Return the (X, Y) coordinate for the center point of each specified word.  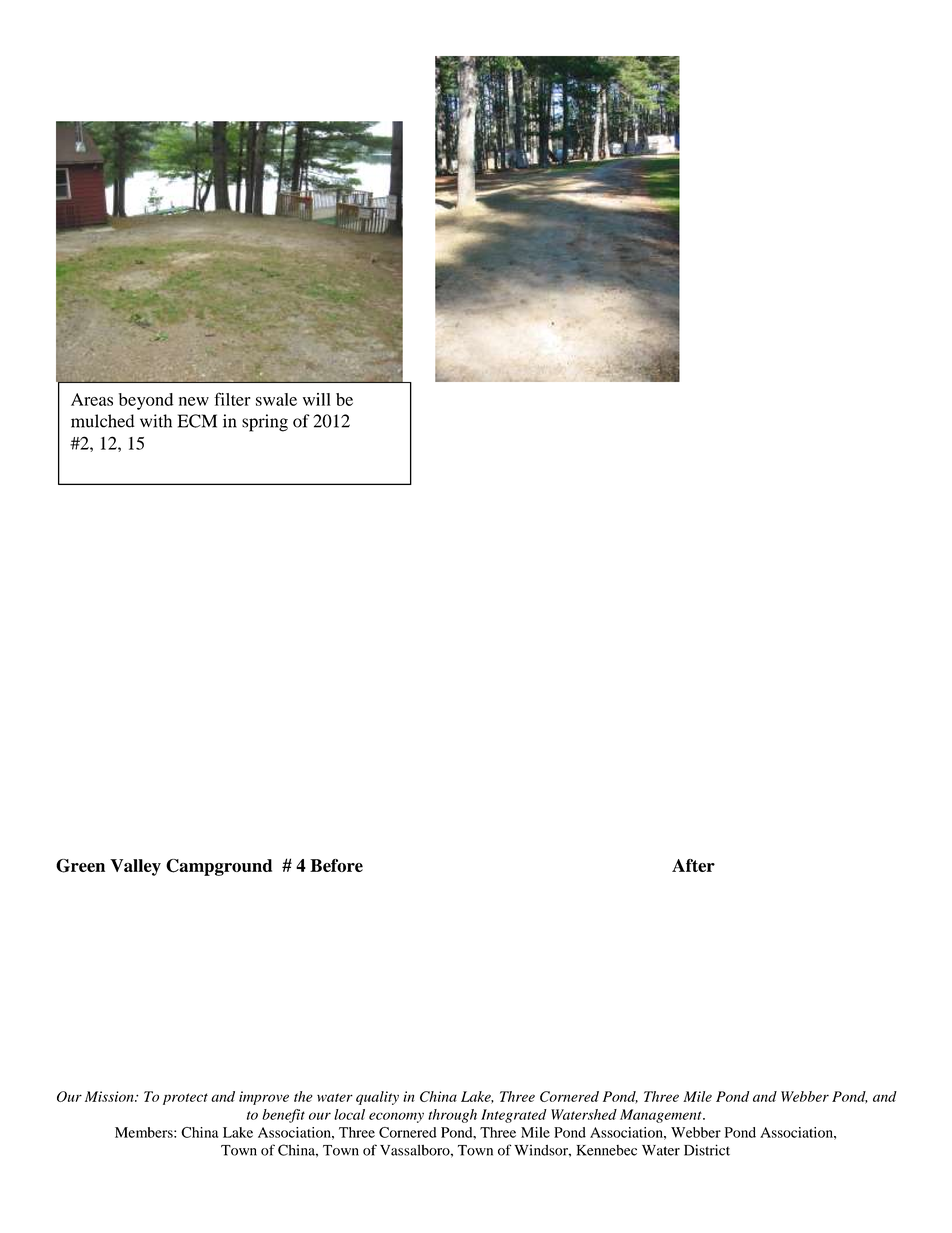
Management (662, 1116)
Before (336, 865)
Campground (219, 867)
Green (80, 866)
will (317, 399)
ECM (197, 421)
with (156, 421)
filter (232, 399)
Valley (135, 867)
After (693, 865)
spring (265, 423)
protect (185, 1099)
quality (377, 1098)
